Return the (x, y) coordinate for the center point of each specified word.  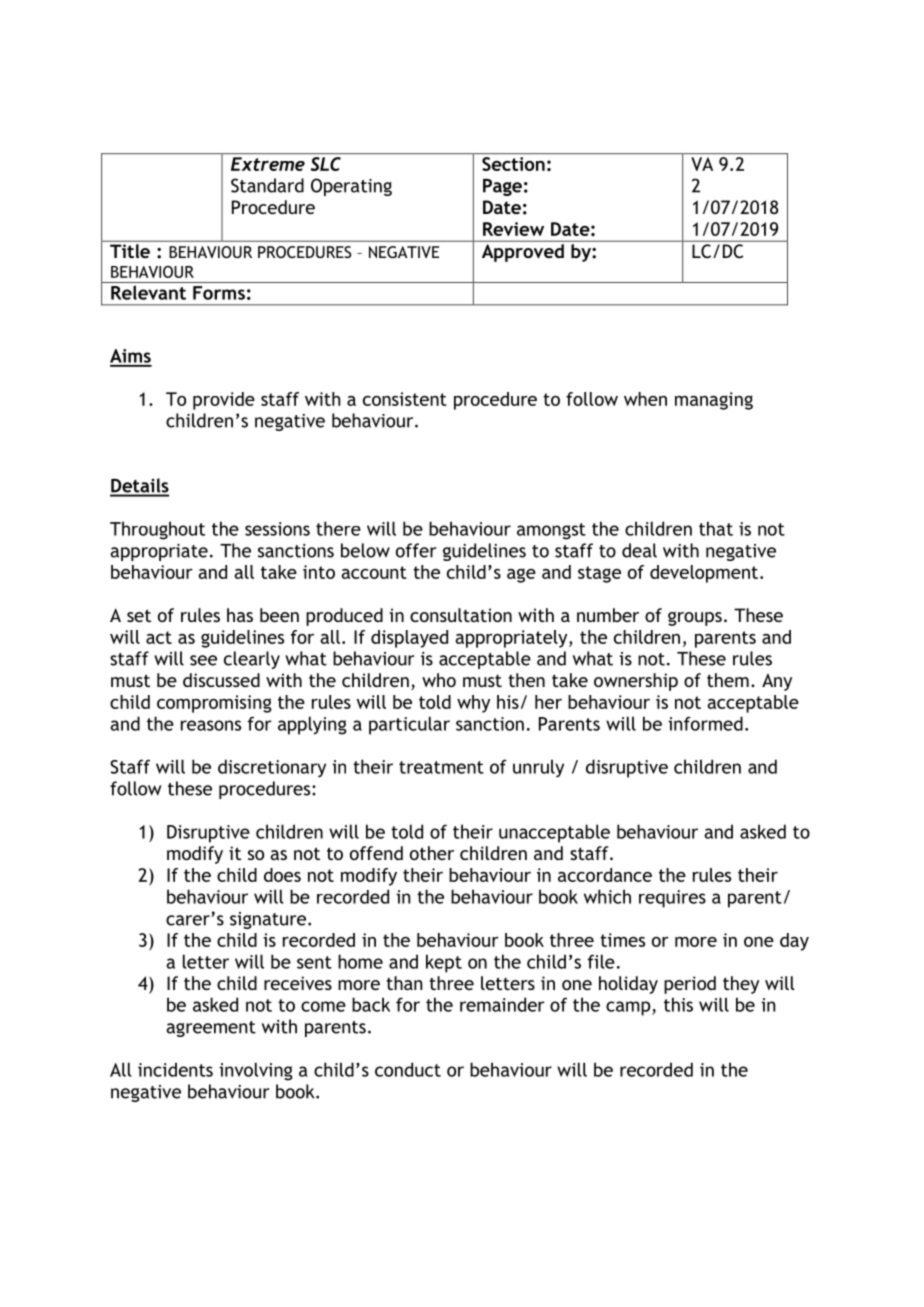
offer (416, 550)
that (716, 528)
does (282, 875)
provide (224, 401)
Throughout (157, 530)
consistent (405, 399)
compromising (214, 704)
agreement (211, 1029)
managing (714, 401)
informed (705, 723)
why (473, 704)
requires (672, 899)
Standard (267, 185)
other (432, 853)
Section (513, 164)
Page (502, 187)
